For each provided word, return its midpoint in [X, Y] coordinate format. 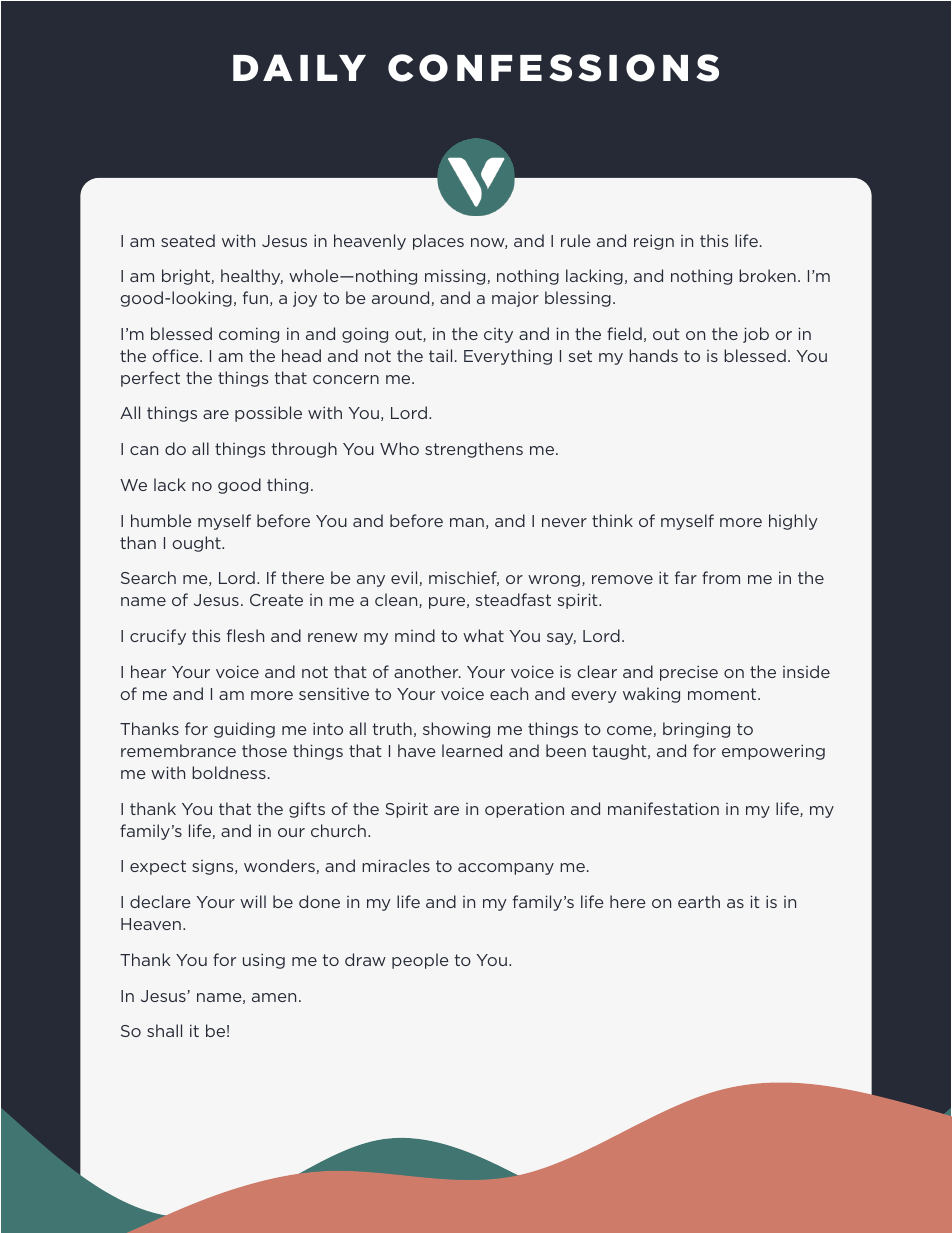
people [420, 961]
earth [699, 901]
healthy [252, 277]
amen [274, 997]
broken [767, 275]
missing [456, 277]
